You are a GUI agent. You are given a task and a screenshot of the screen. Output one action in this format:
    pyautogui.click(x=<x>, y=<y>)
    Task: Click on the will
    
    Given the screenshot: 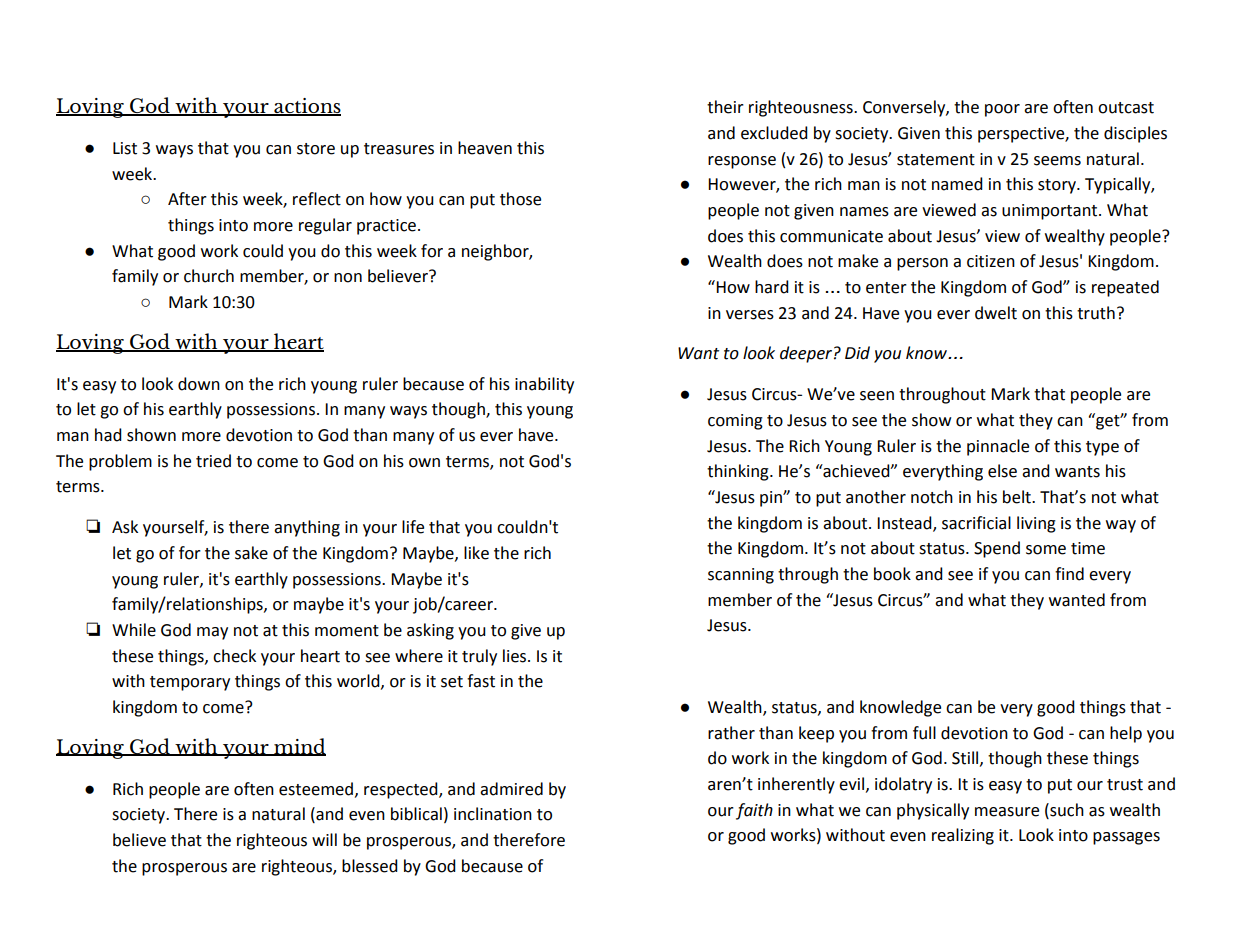 What is the action you would take?
    pyautogui.click(x=324, y=839)
